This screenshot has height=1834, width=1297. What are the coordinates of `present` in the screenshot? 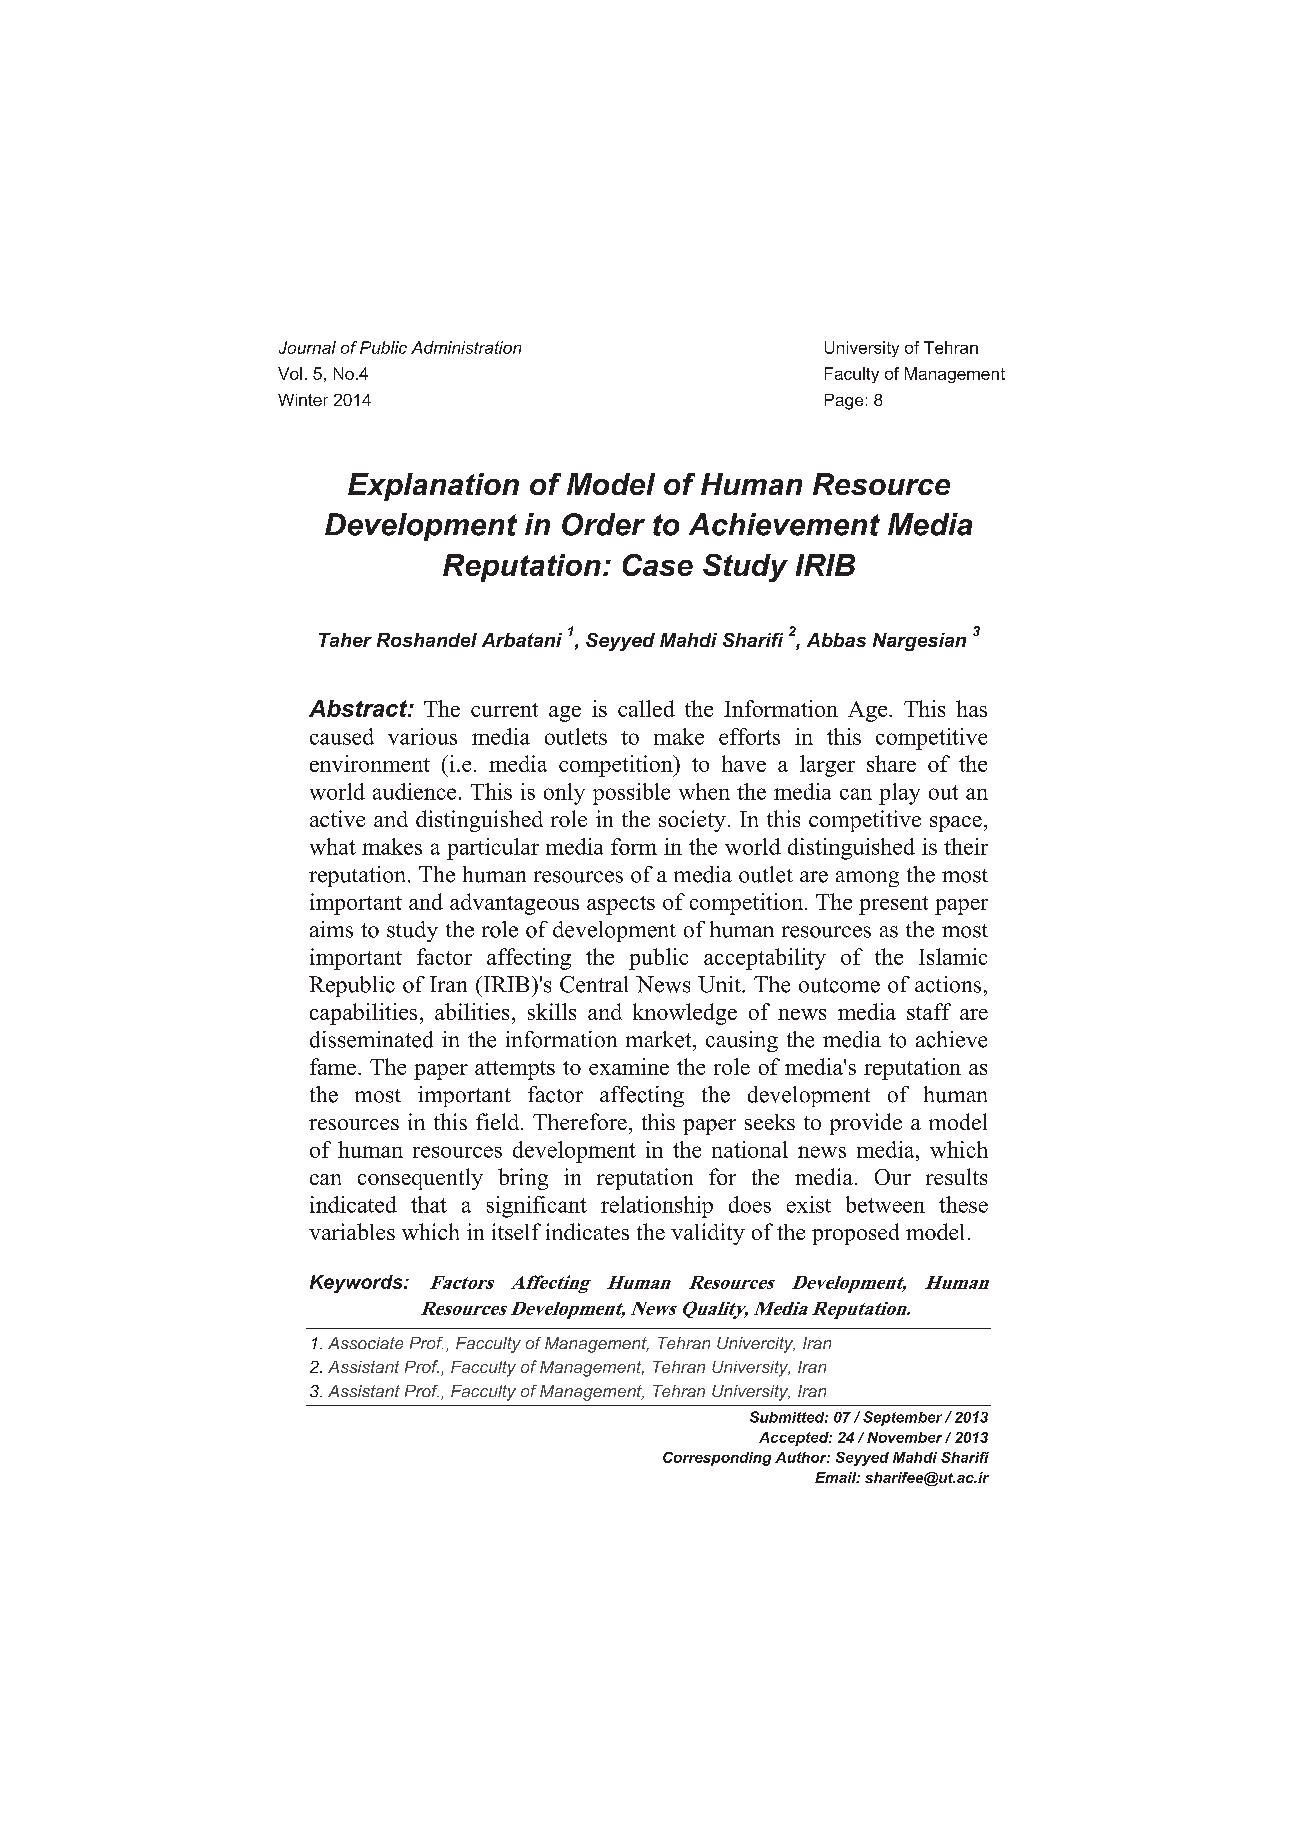 It's located at (893, 905).
